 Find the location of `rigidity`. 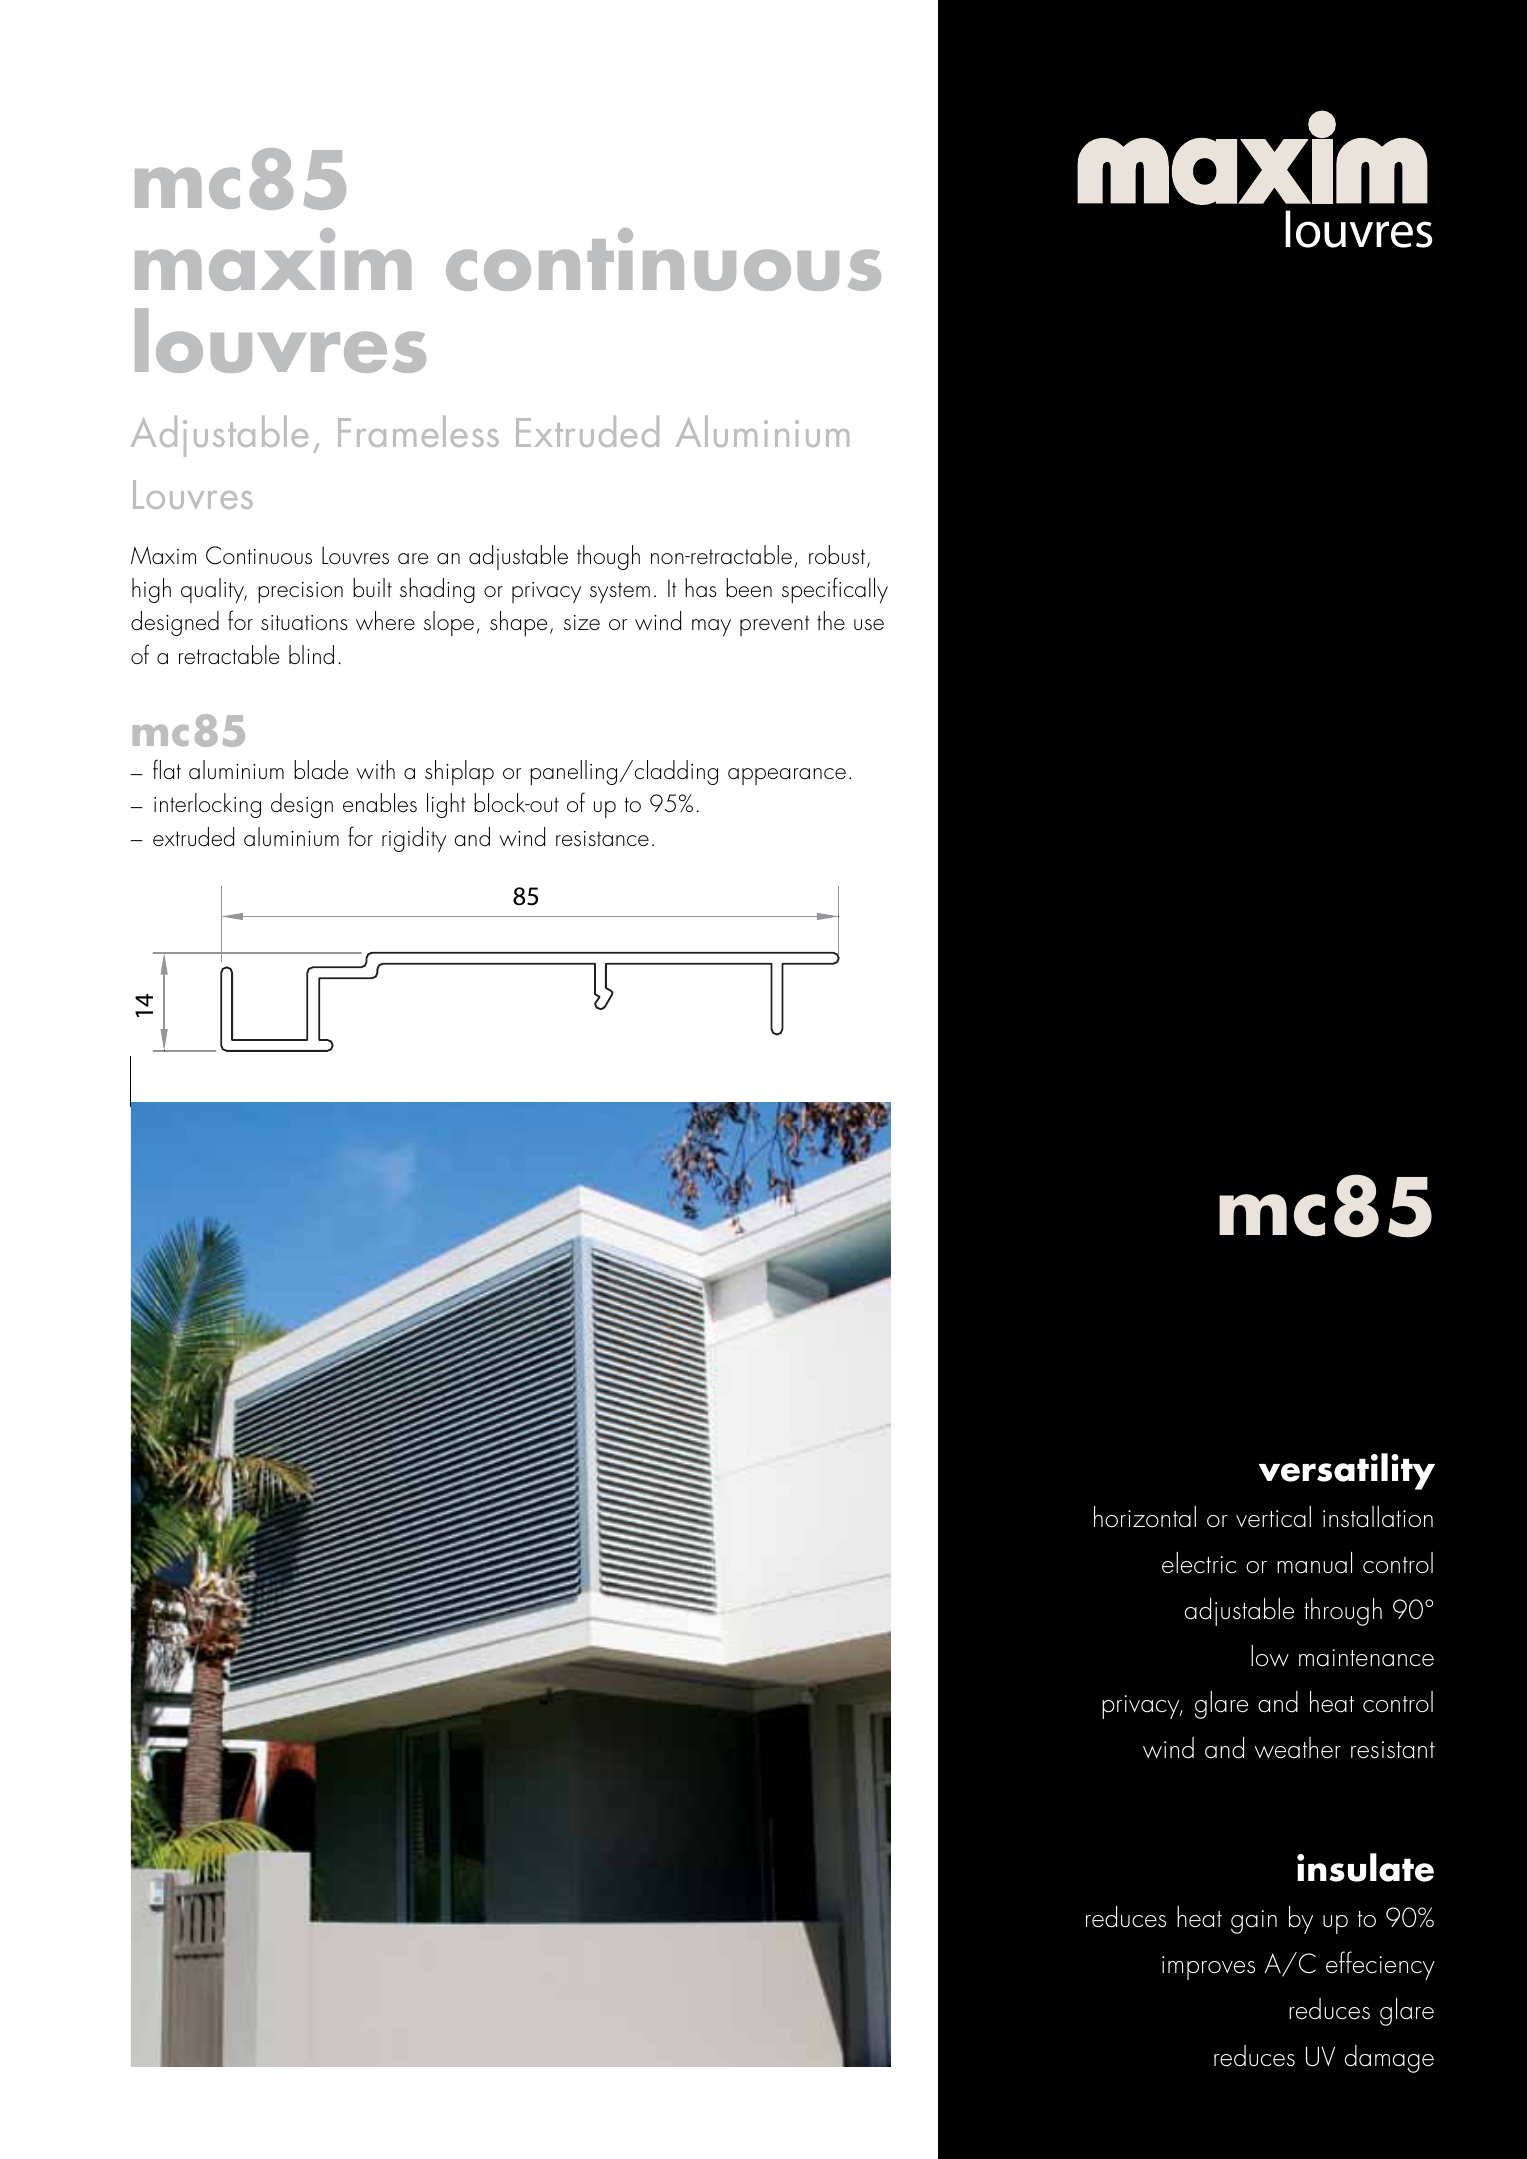

rigidity is located at coordinates (414, 839).
